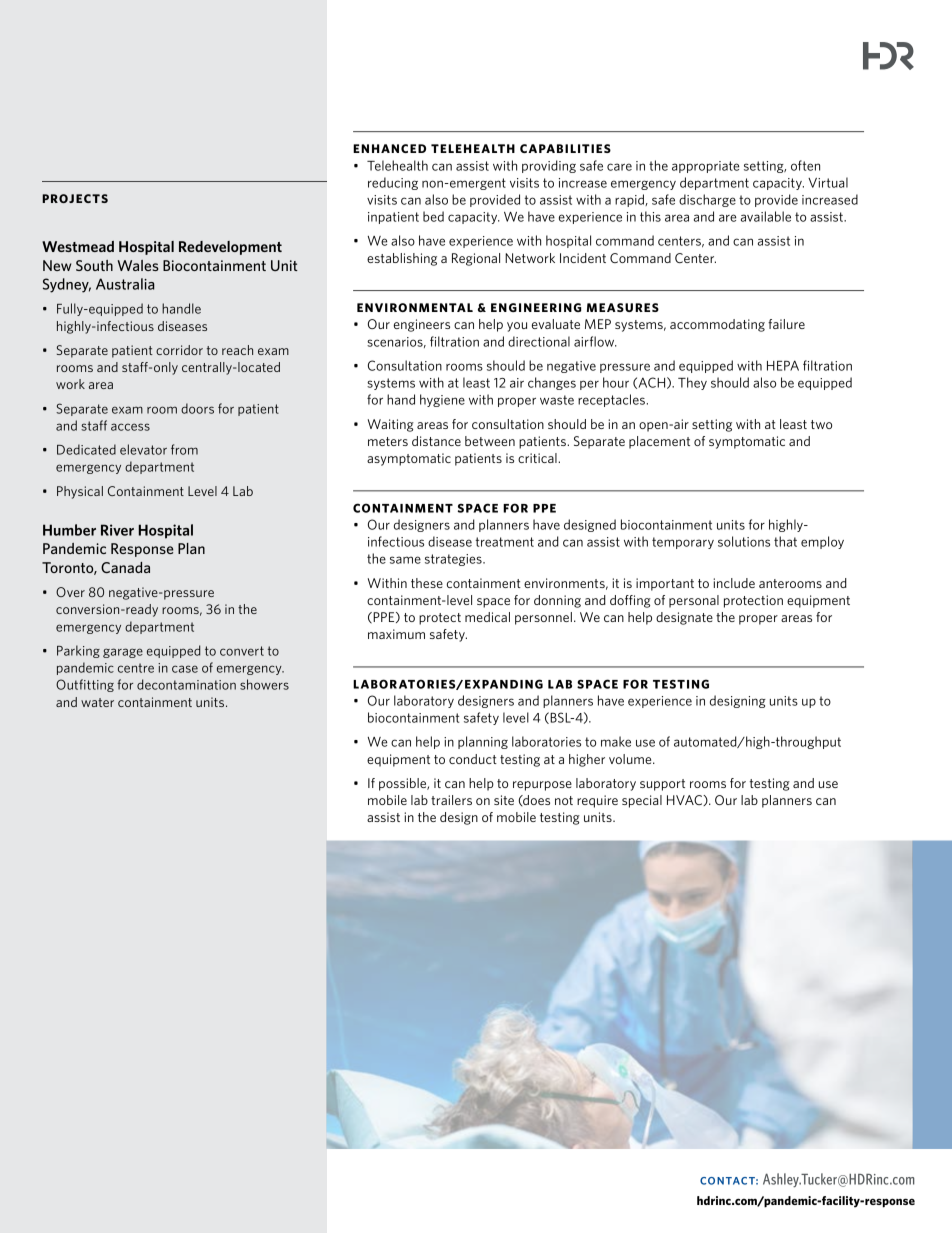  Describe the element at coordinates (694, 601) in the image. I see `personal` at that location.
